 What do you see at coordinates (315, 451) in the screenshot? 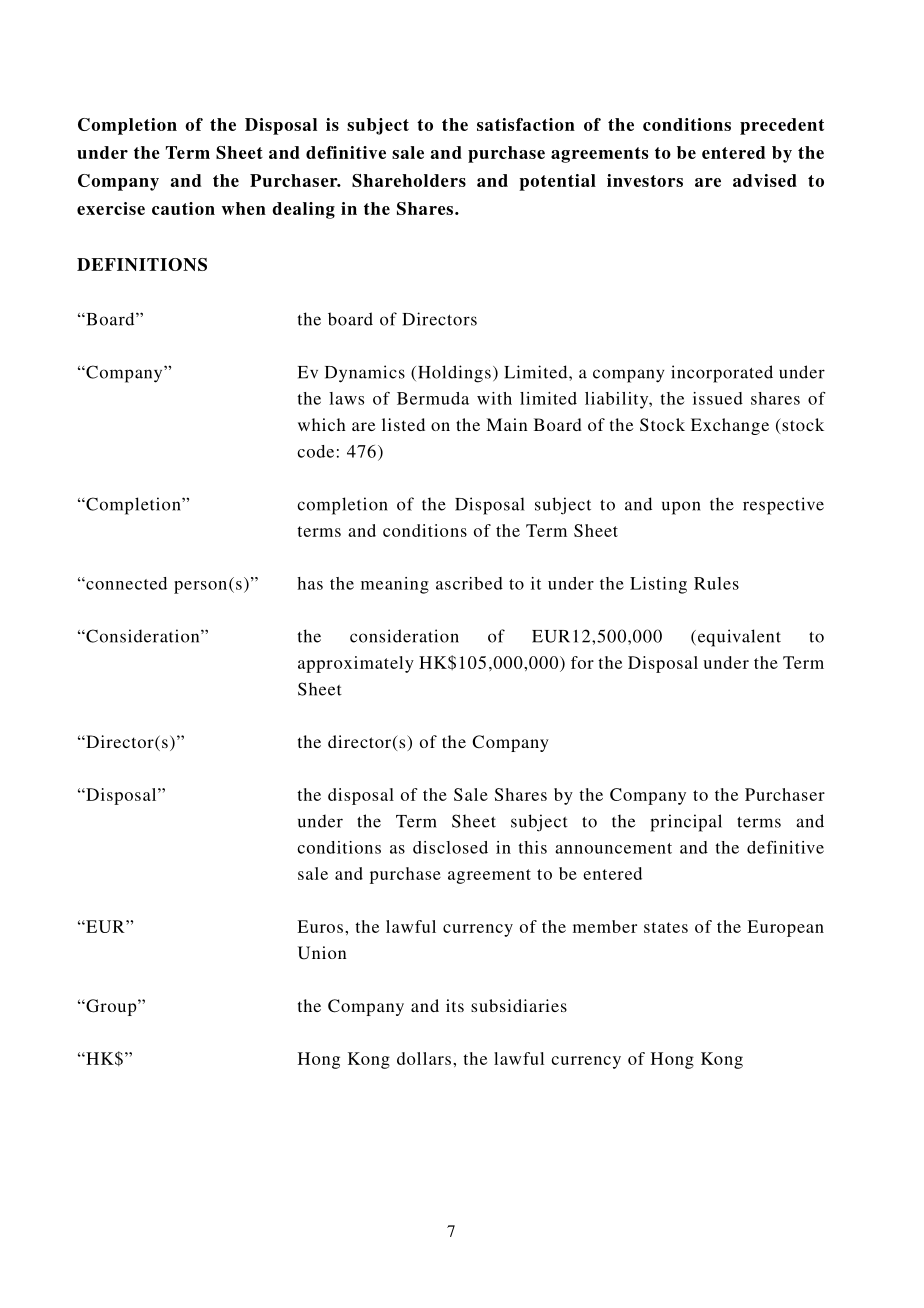
I see `code` at bounding box center [315, 451].
